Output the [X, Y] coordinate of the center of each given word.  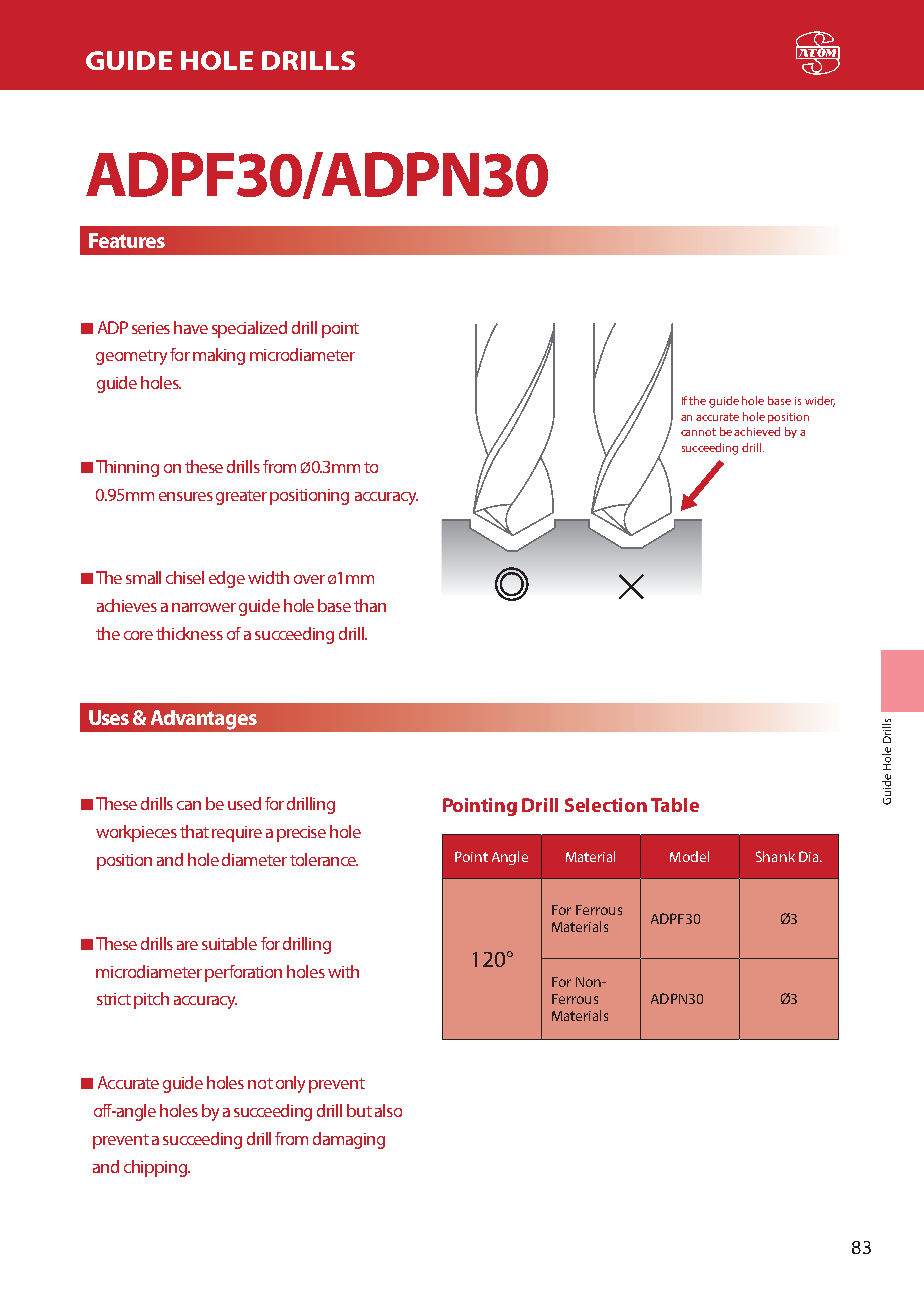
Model [689, 856]
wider [820, 401]
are [187, 945]
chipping [156, 1168]
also [388, 1110]
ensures [186, 496]
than [370, 605]
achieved [757, 431]
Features [127, 240]
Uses [109, 717]
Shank [775, 856]
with [343, 971]
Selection [606, 805]
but [359, 1110]
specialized [249, 329]
